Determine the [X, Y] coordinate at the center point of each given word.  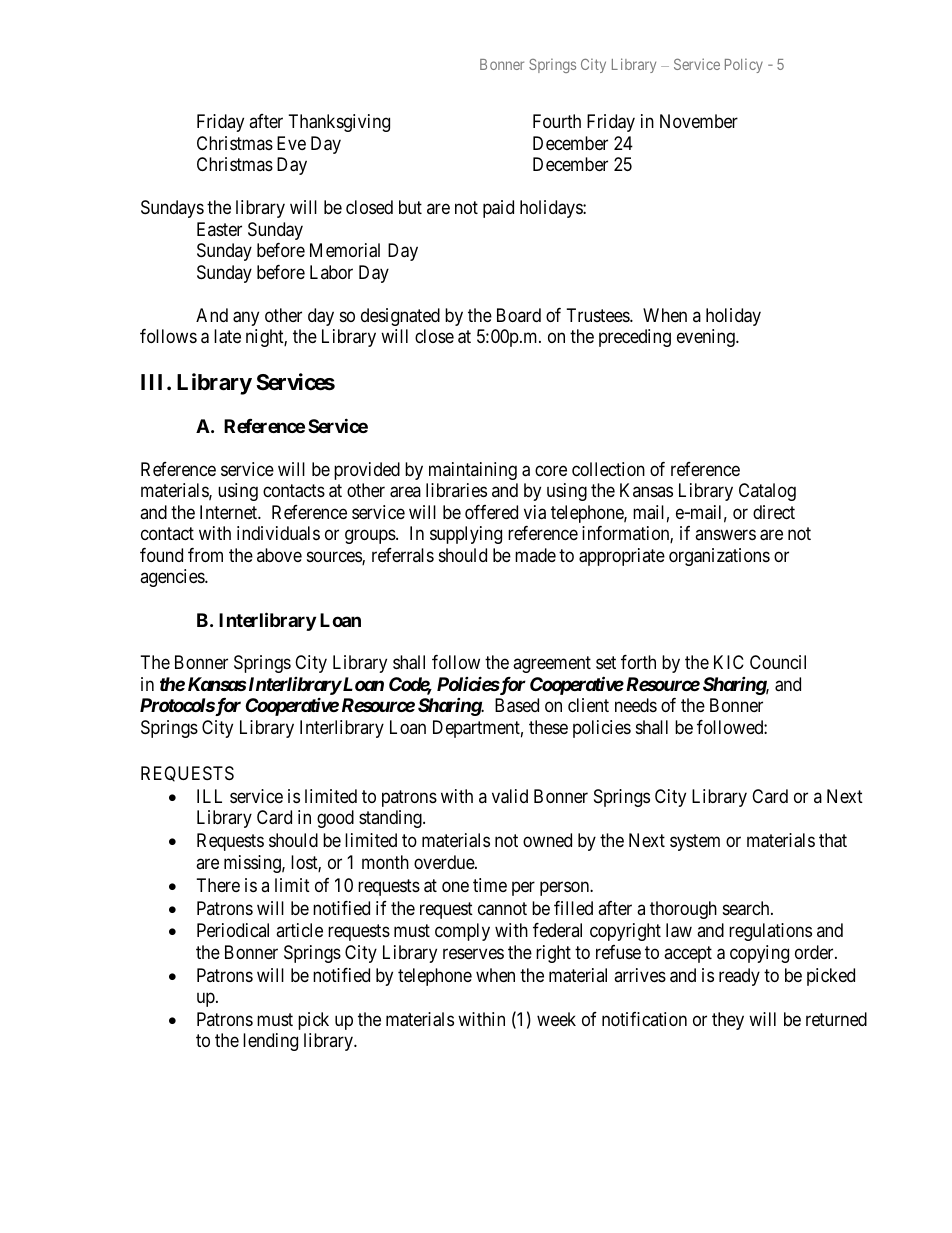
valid [510, 796]
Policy [744, 65]
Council [778, 662]
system [695, 843]
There [218, 885]
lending [270, 1042]
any [246, 318]
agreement [552, 664]
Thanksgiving [339, 123]
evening [707, 338]
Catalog [767, 492]
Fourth [557, 121]
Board [519, 315]
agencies [173, 578]
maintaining [473, 471]
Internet [229, 512]
